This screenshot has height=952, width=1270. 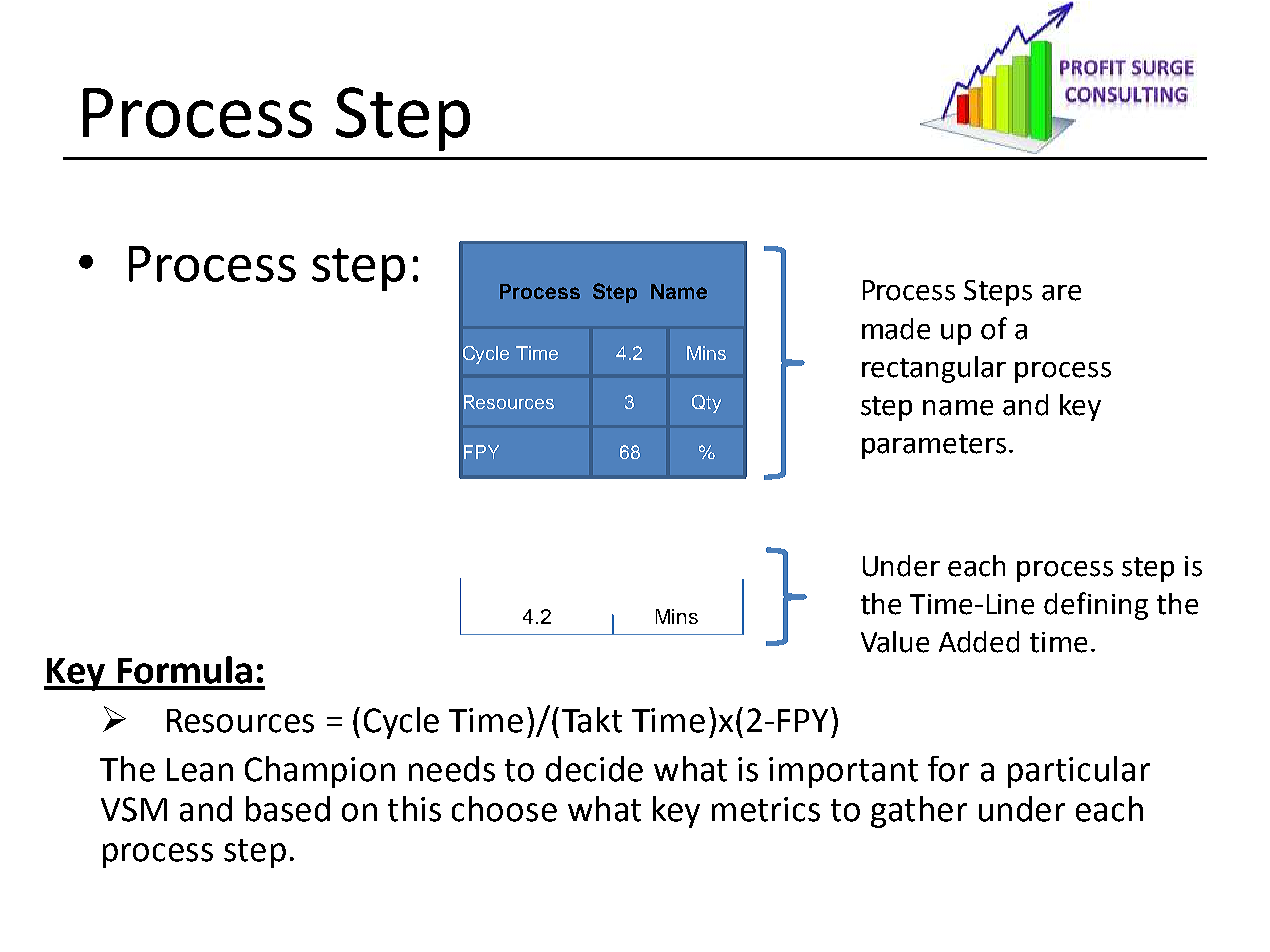 I want to click on are, so click(x=1061, y=293).
